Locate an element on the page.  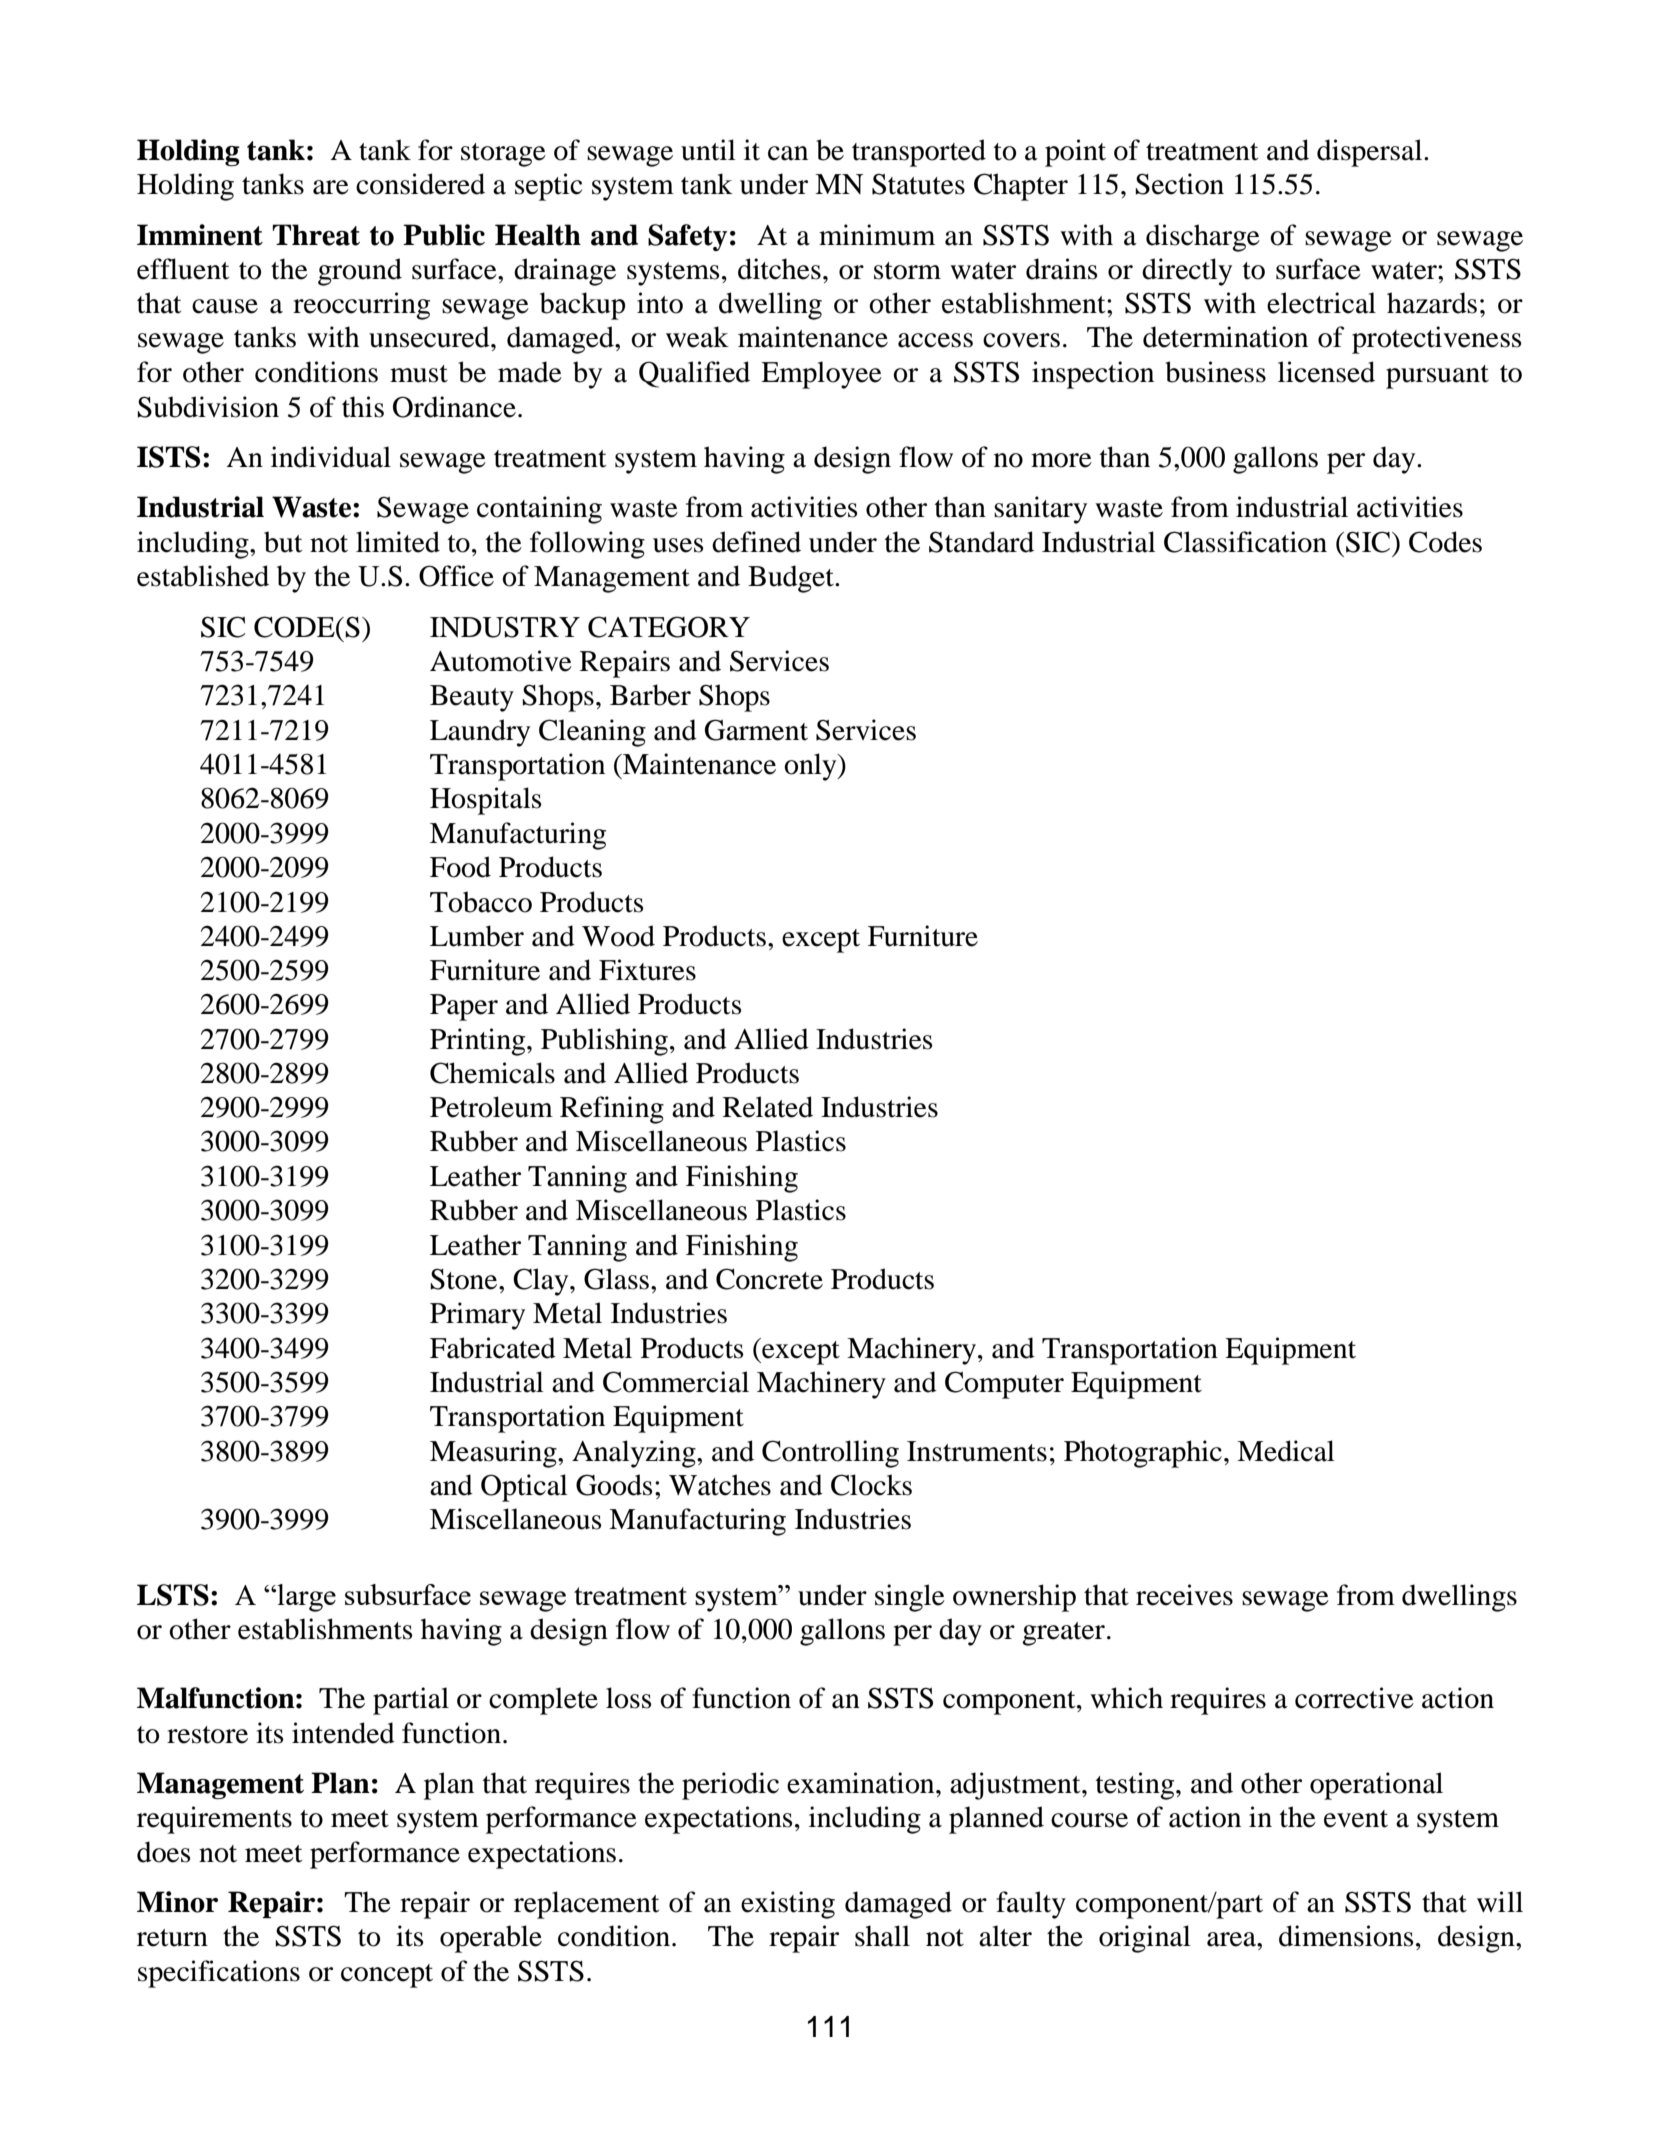
Threat is located at coordinates (316, 235).
